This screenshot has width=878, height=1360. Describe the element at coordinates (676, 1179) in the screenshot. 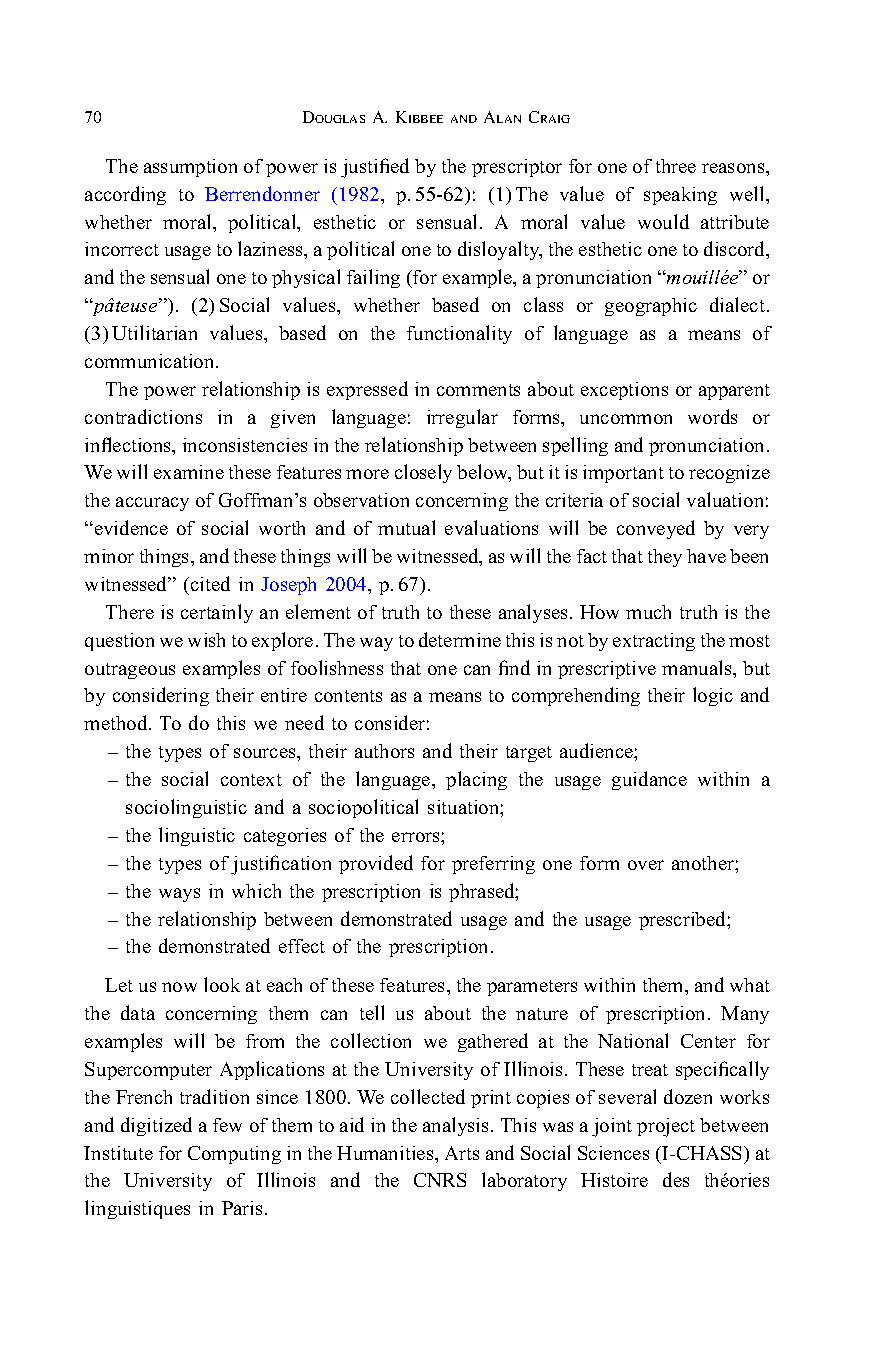

I see `des` at that location.
